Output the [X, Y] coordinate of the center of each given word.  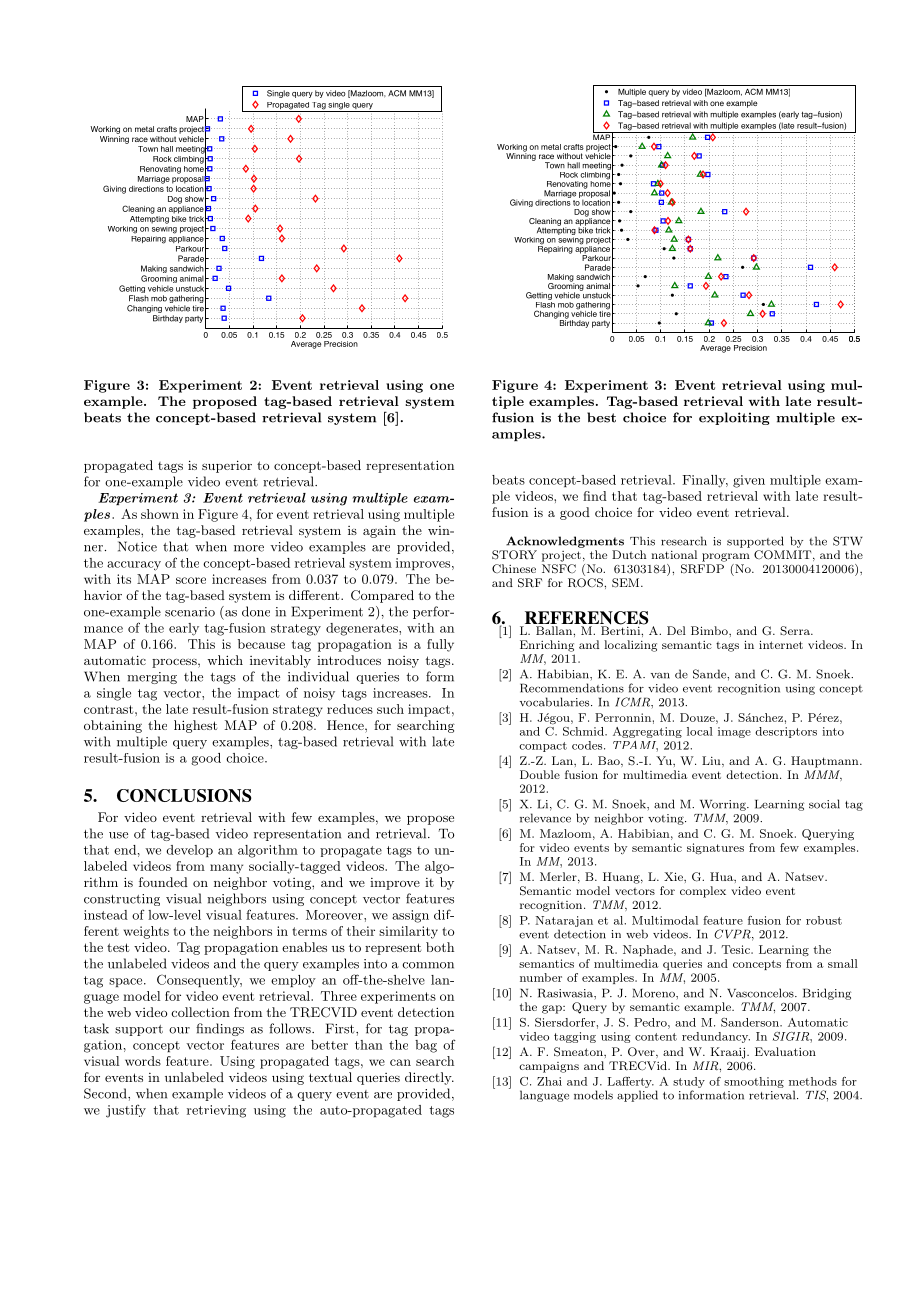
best [601, 417]
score [191, 580]
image [734, 732]
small [843, 963]
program [726, 557]
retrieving [216, 1111]
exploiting [734, 418]
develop [189, 851]
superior [227, 466]
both [440, 947]
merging [152, 678]
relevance [545, 818]
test [118, 947]
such [390, 709]
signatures [715, 849]
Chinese [514, 568]
